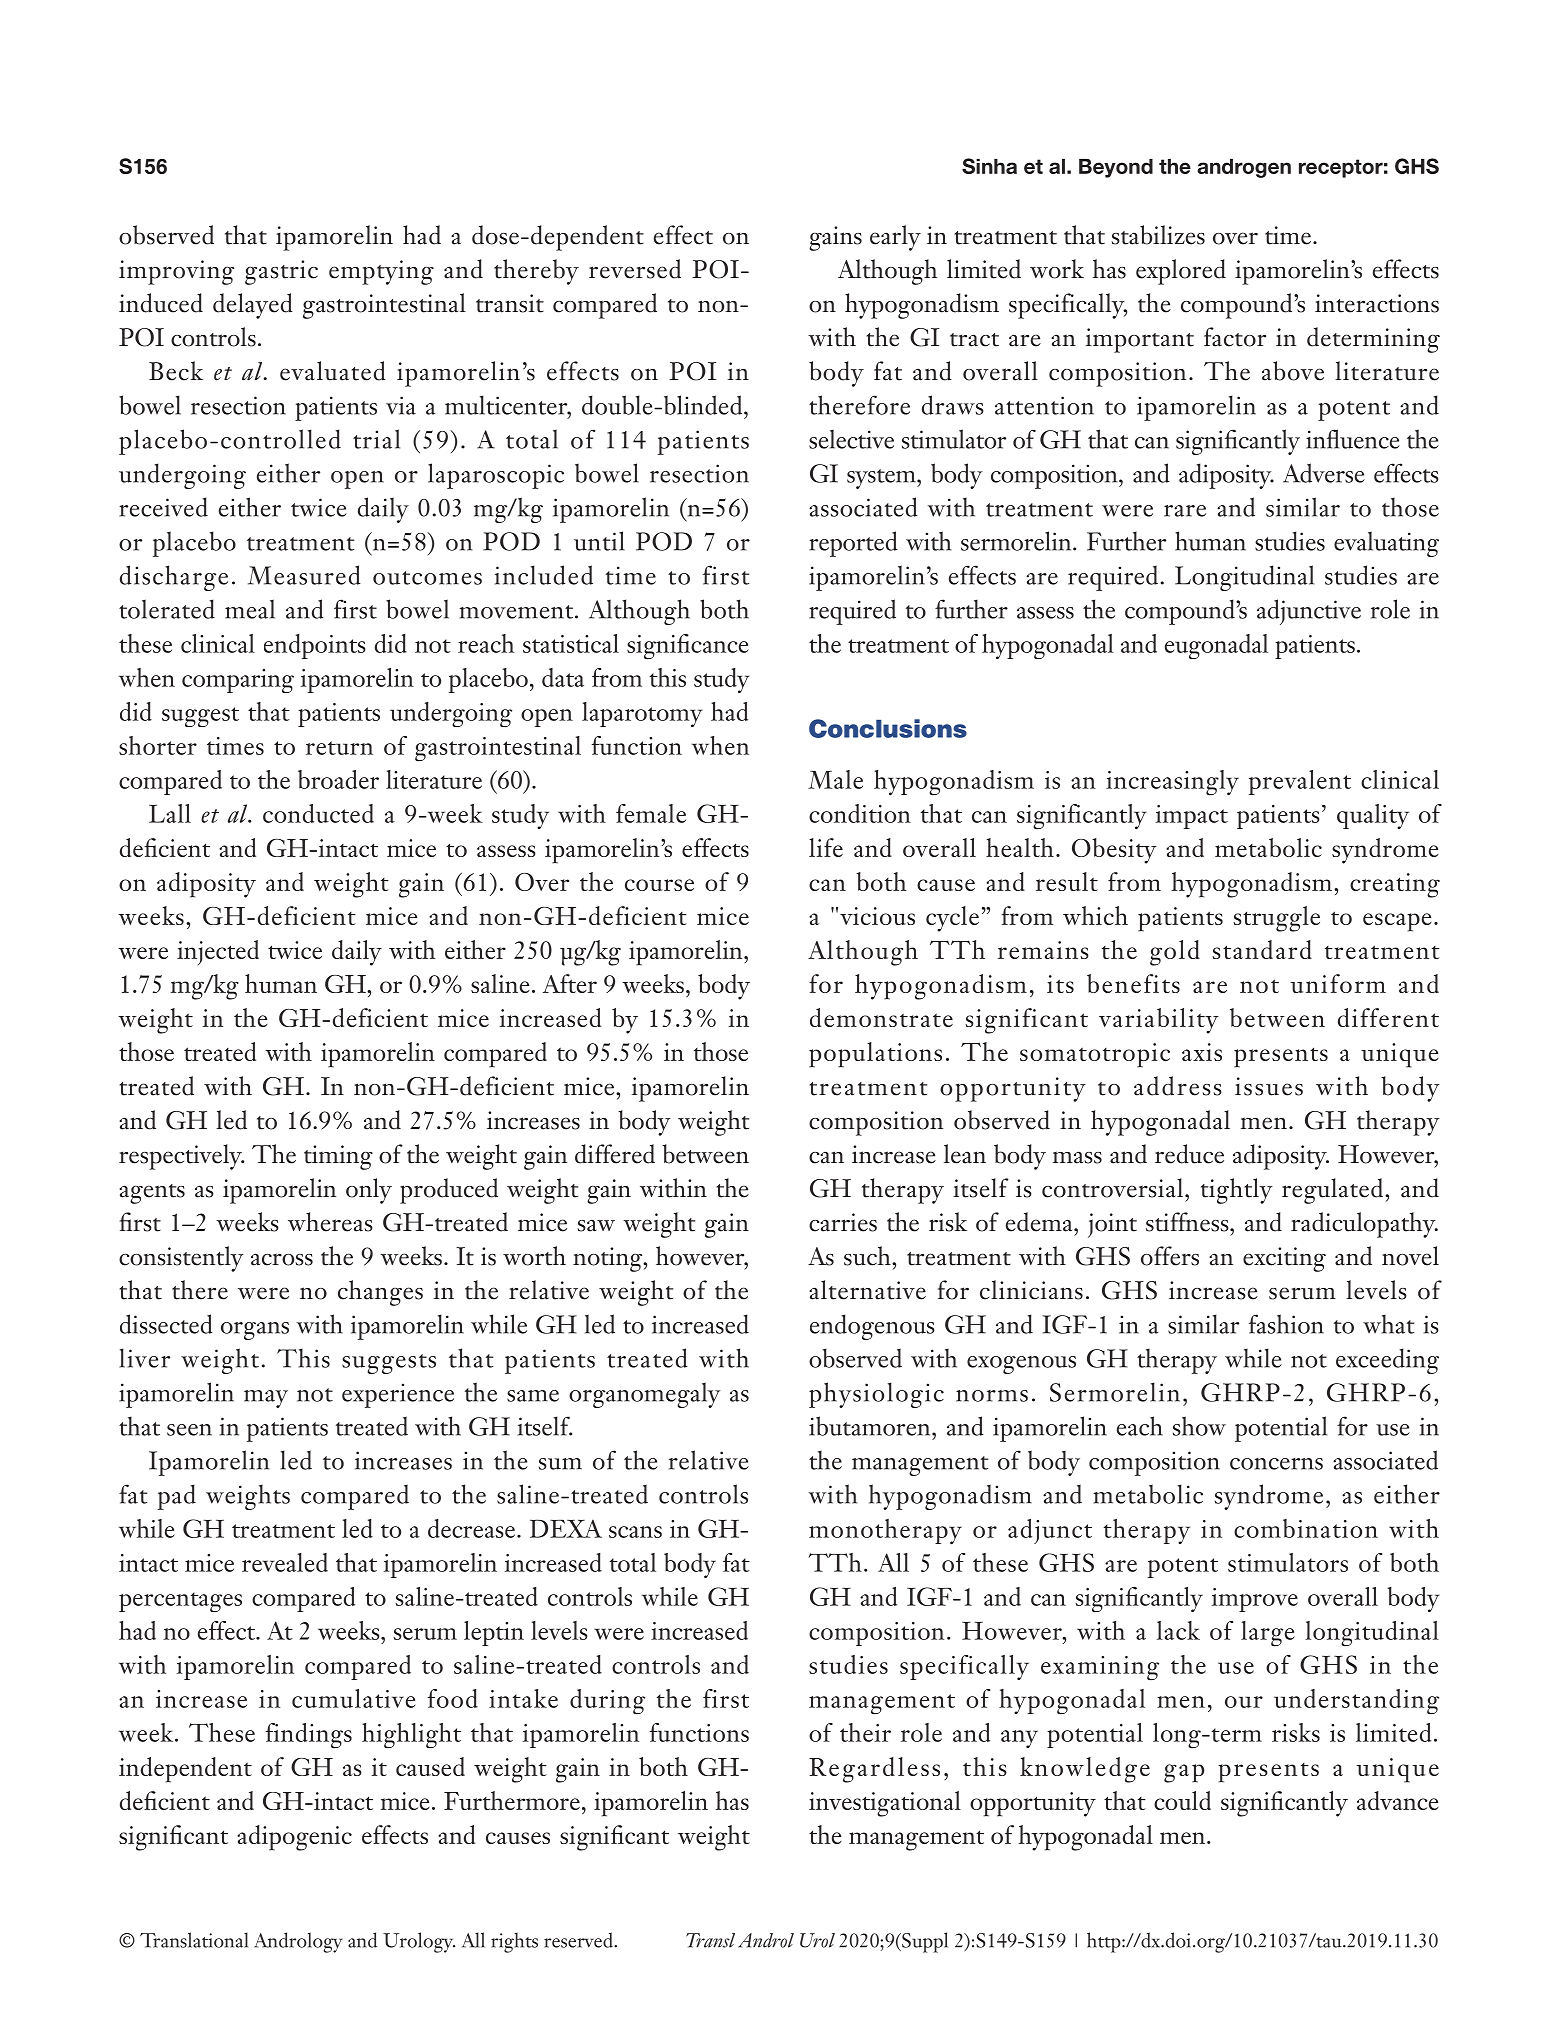  Describe the element at coordinates (1269, 1086) in the document. I see `issues` at that location.
